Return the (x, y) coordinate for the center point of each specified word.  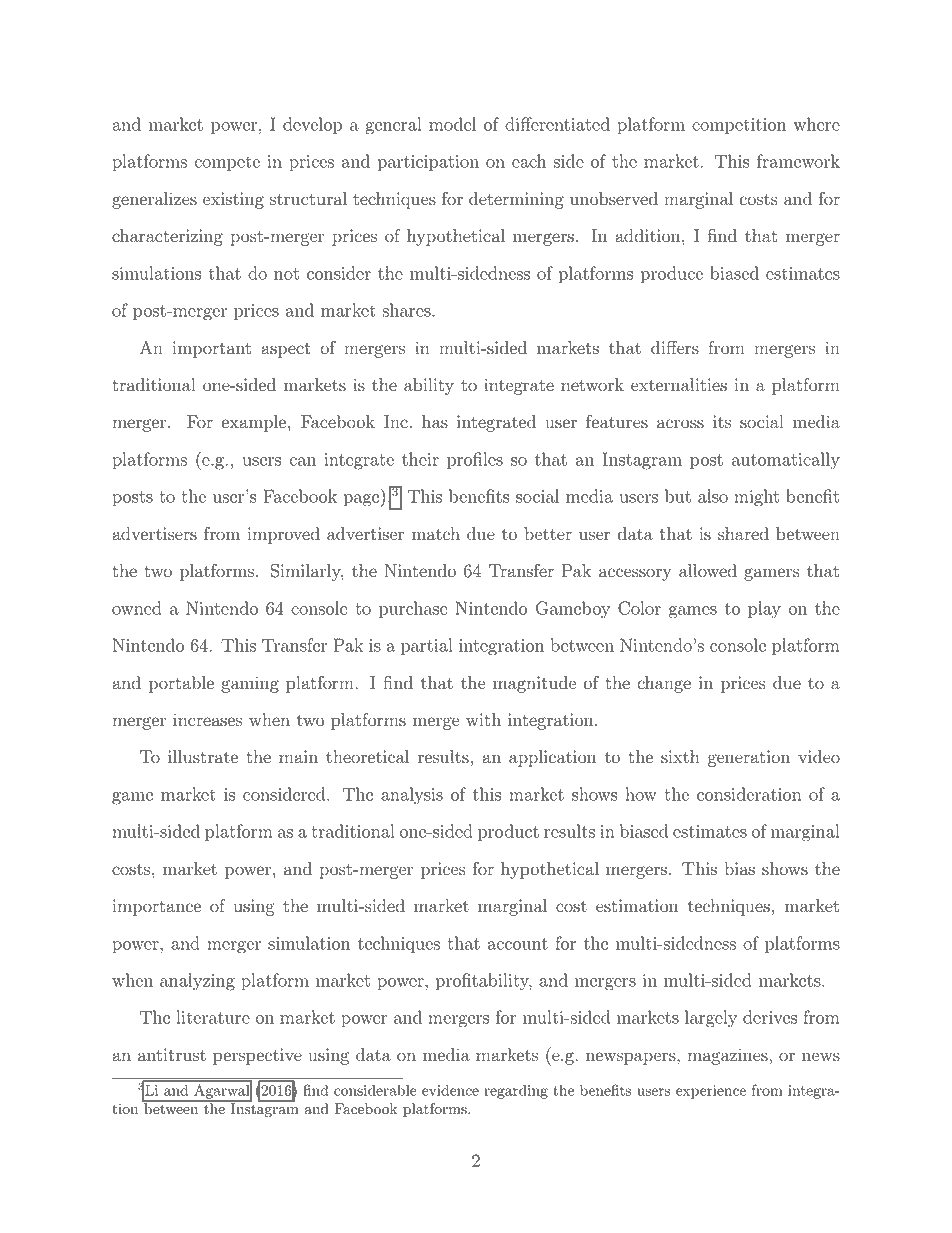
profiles (475, 461)
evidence (450, 1090)
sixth (680, 757)
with (483, 720)
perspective (257, 1056)
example (253, 423)
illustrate (203, 757)
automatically (786, 461)
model (452, 124)
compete (227, 164)
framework (798, 161)
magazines (729, 1056)
